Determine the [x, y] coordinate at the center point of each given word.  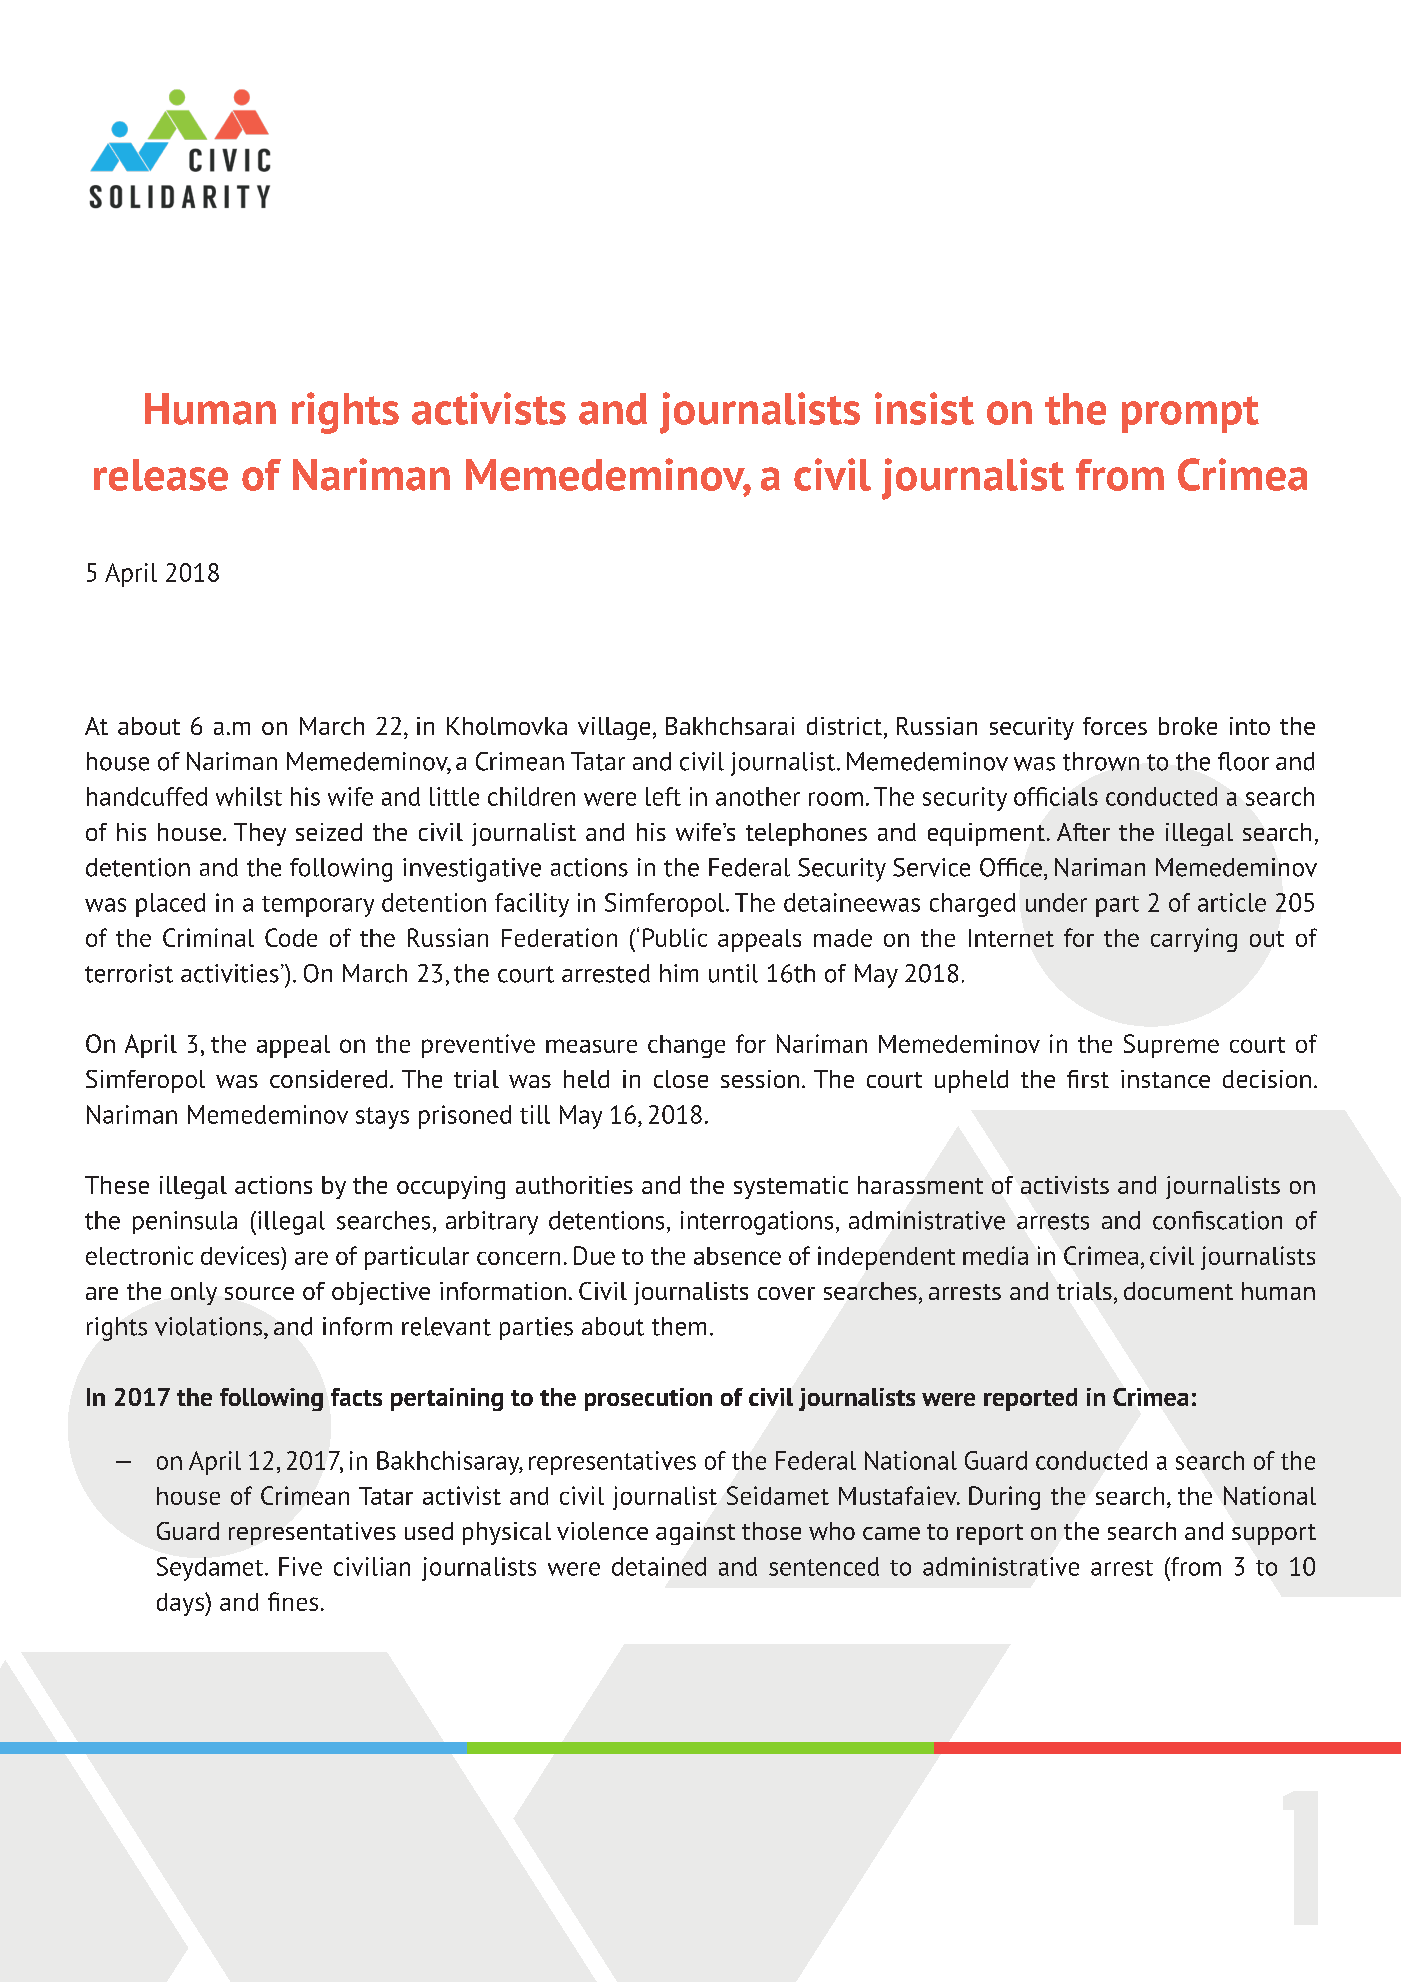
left [663, 796]
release [161, 475]
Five [300, 1566]
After [1083, 832]
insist [924, 408]
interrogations [757, 1223]
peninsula [185, 1222]
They [260, 834]
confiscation [1217, 1220]
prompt [1190, 414]
